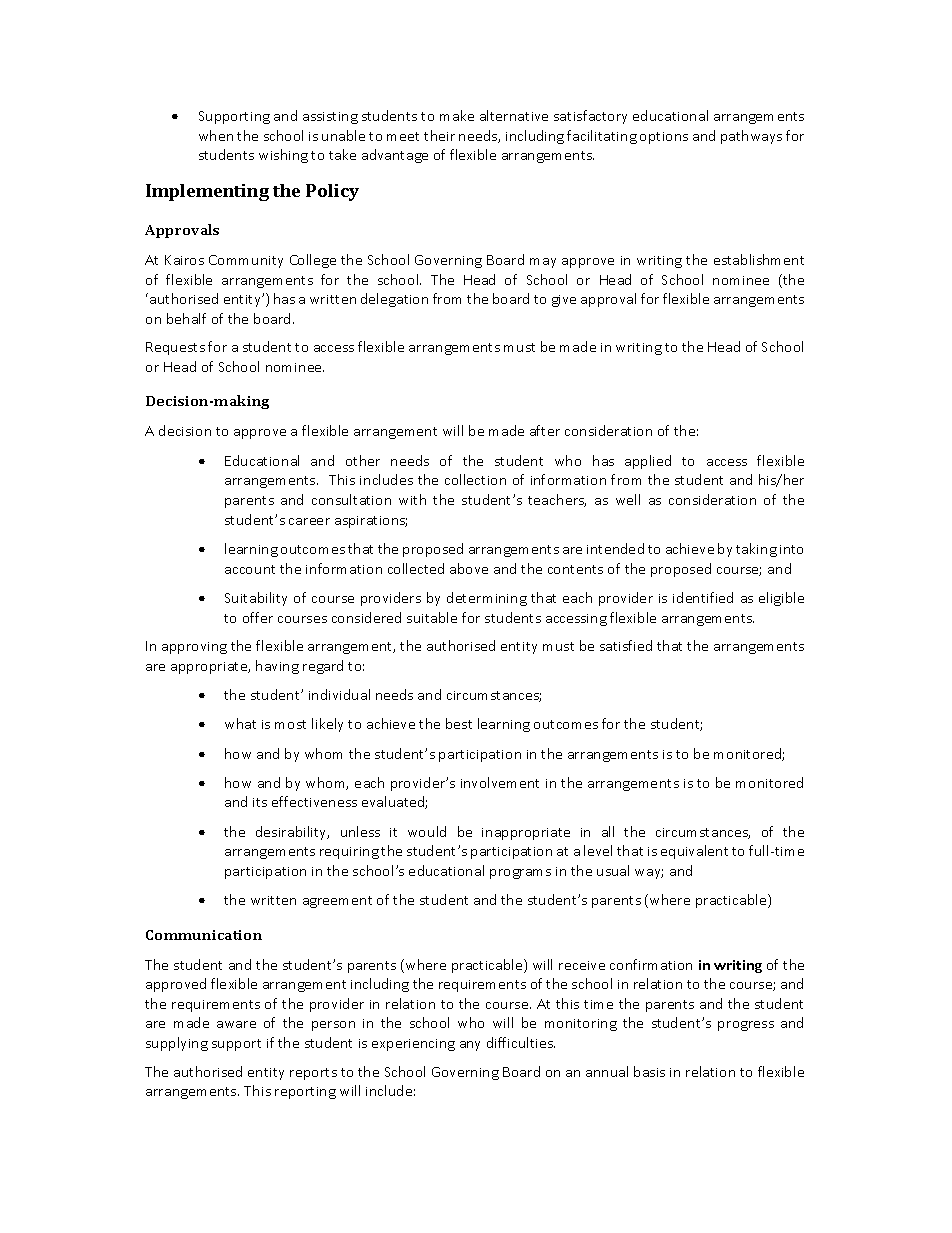  Describe the element at coordinates (216, 135) in the screenshot. I see `when` at that location.
